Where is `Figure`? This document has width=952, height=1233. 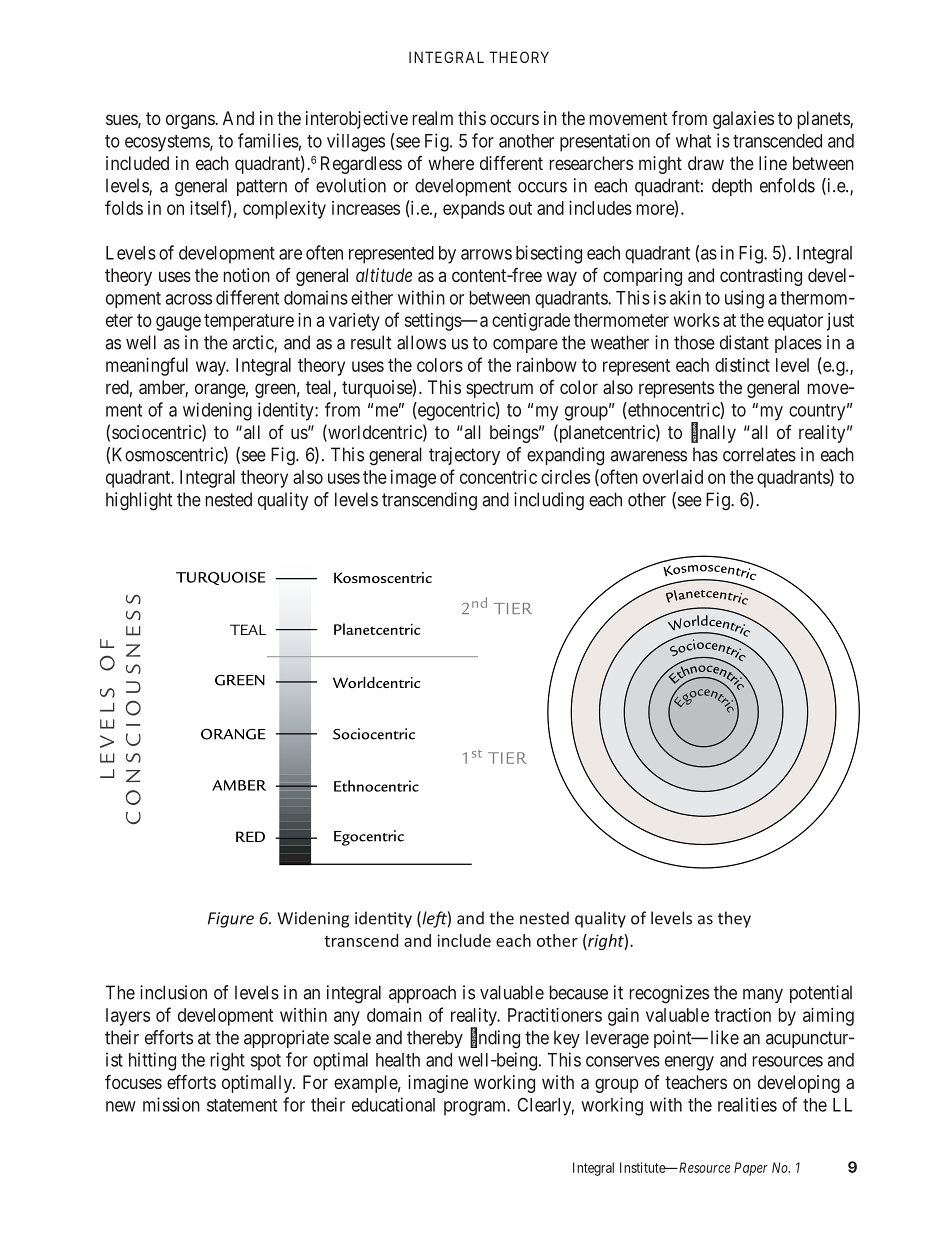 Figure is located at coordinates (231, 920).
